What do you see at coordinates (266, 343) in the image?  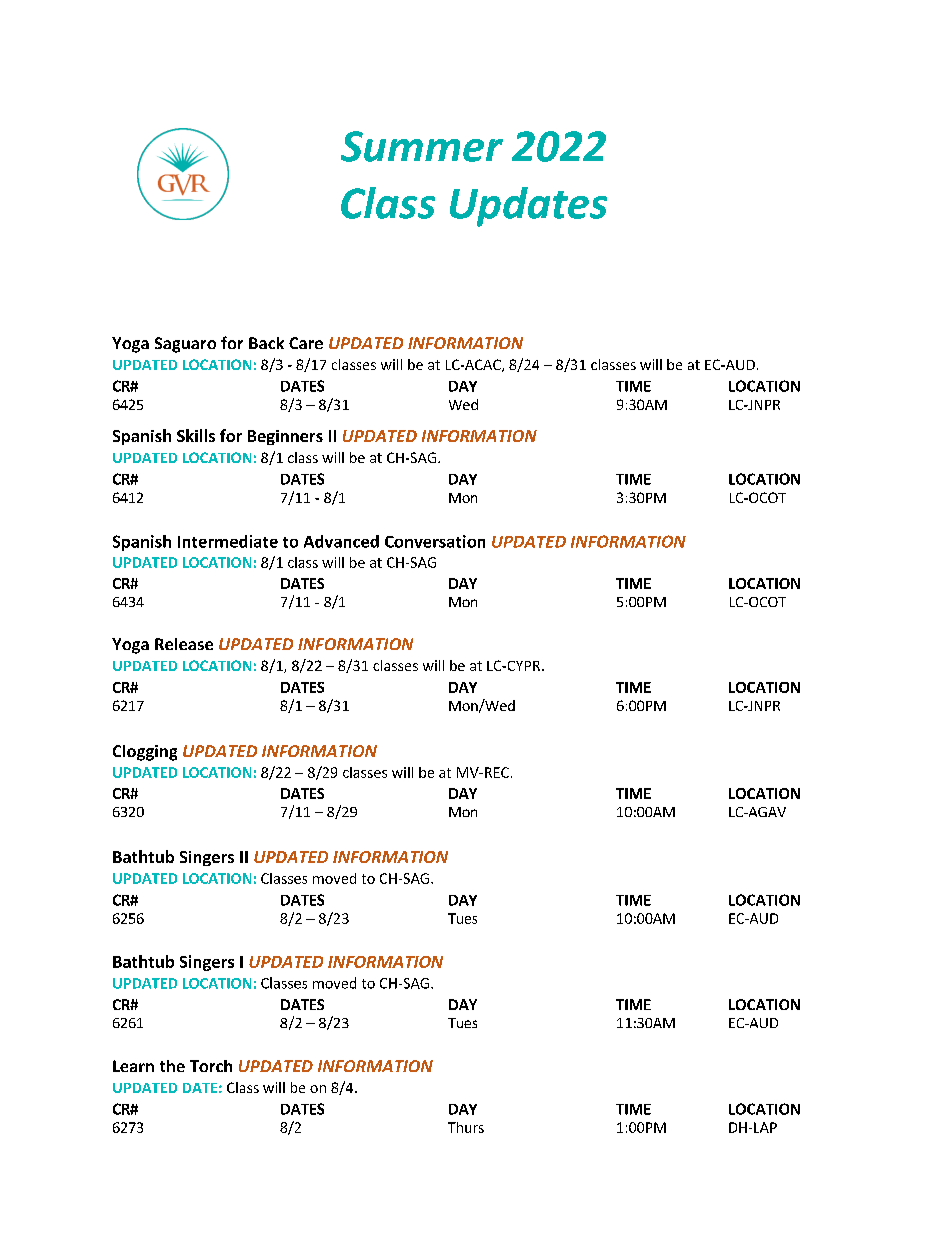 I see `Back` at bounding box center [266, 343].
